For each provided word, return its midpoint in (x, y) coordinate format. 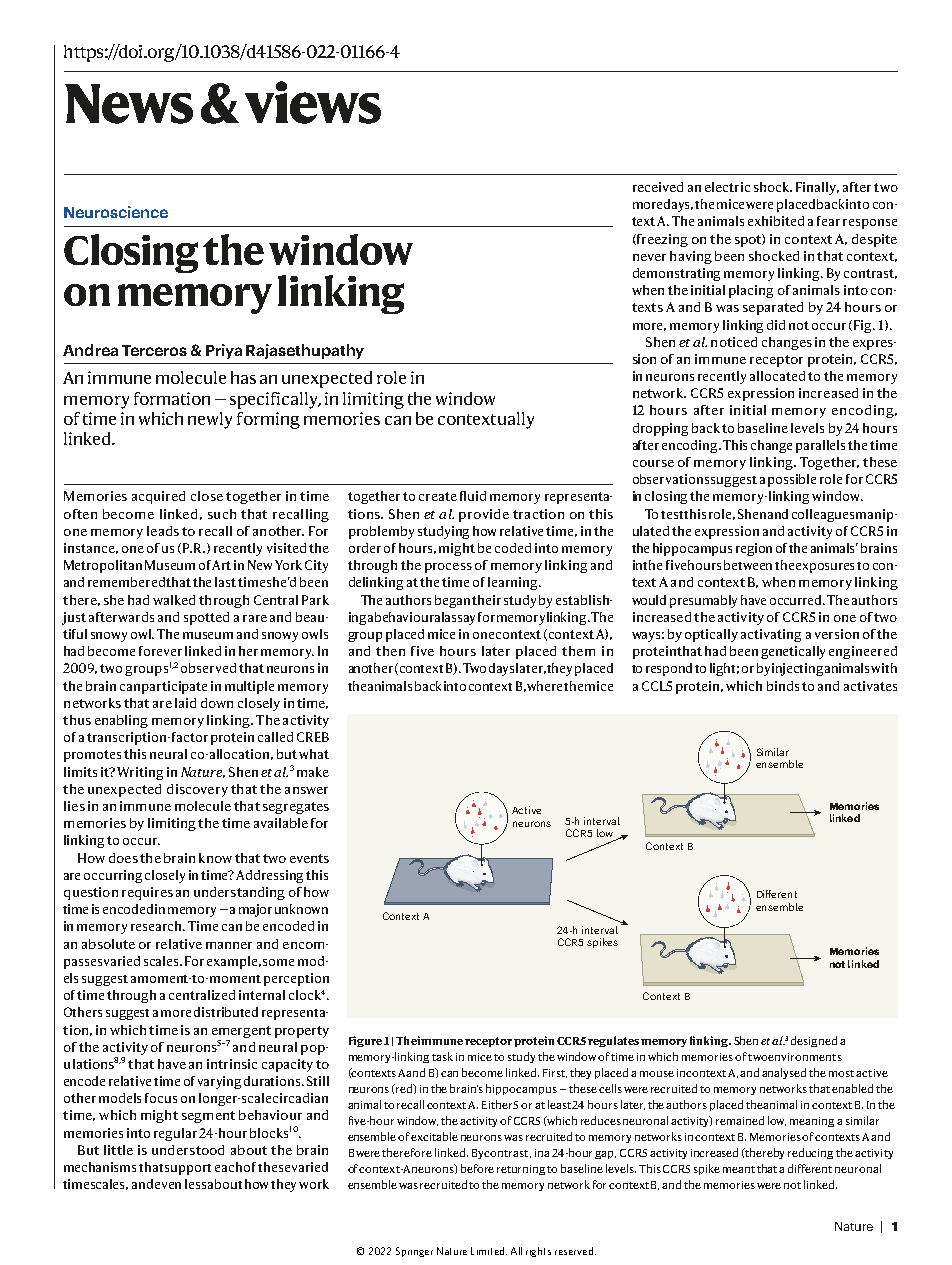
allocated (777, 376)
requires (147, 893)
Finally (817, 188)
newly (210, 420)
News (129, 104)
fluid (473, 496)
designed (814, 1041)
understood (188, 1150)
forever (160, 651)
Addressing (269, 876)
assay (460, 620)
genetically (793, 652)
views (313, 102)
